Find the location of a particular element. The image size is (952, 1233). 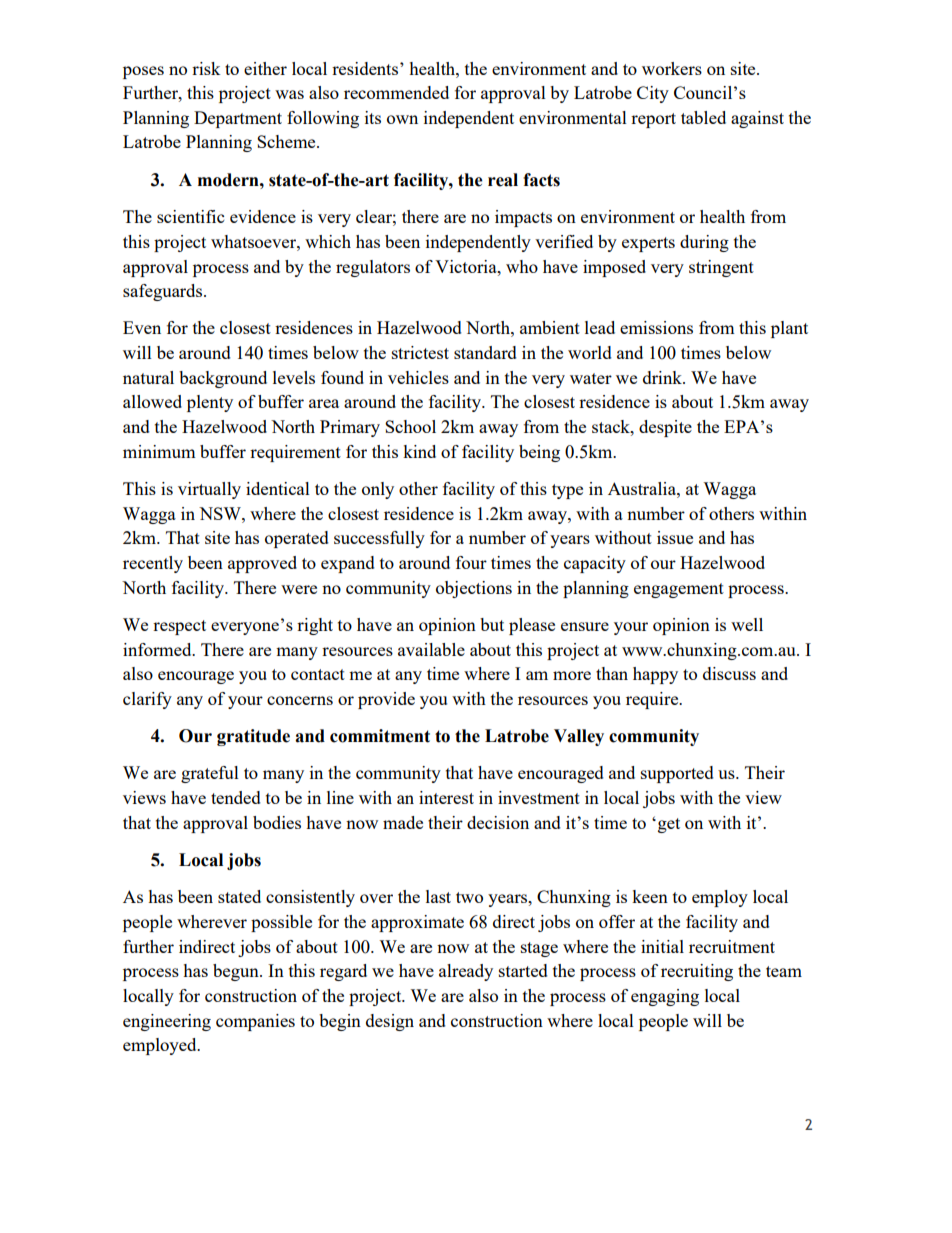

already is located at coordinates (466, 972).
